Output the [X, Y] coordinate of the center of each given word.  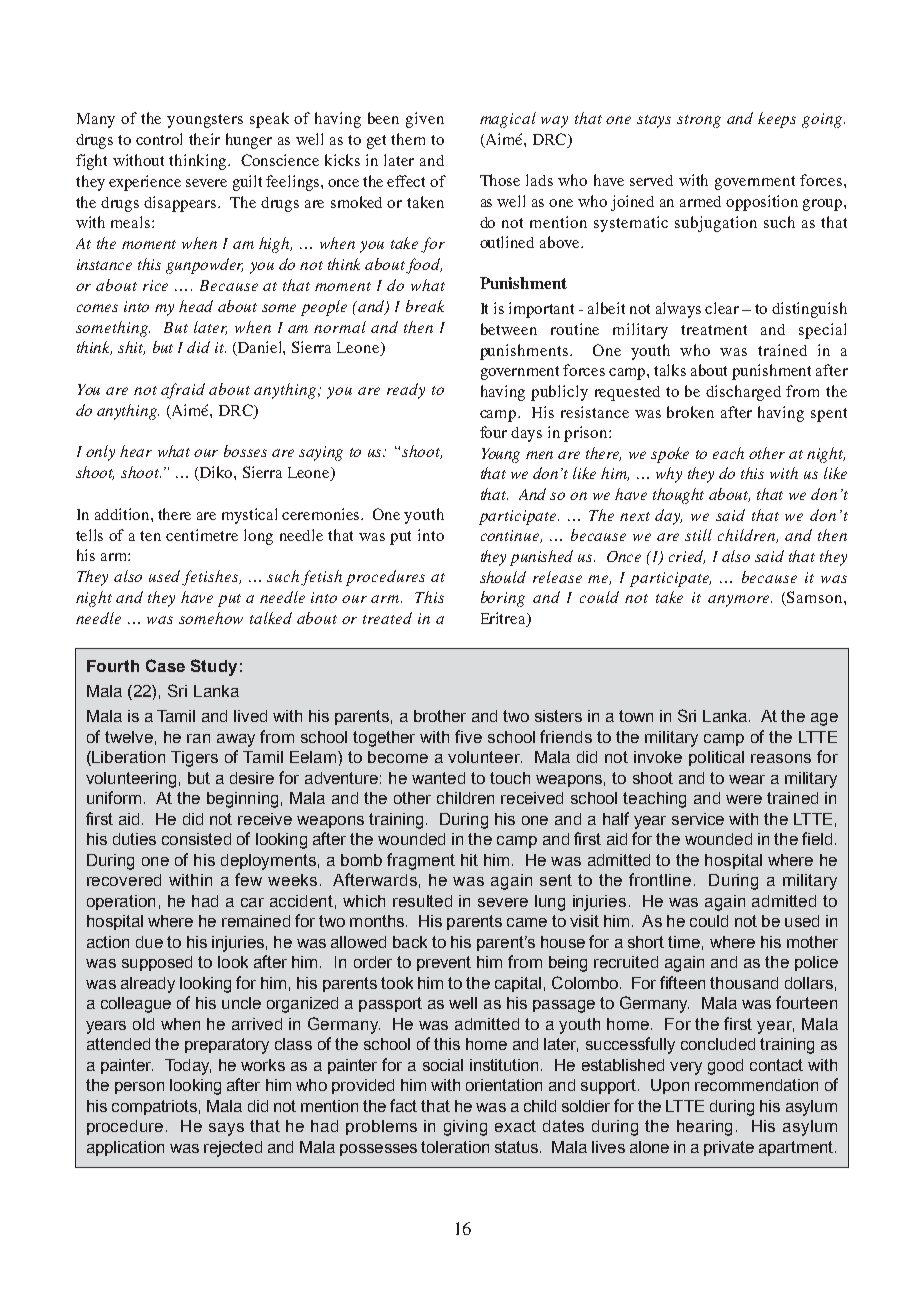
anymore [740, 601]
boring [503, 599]
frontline [660, 879]
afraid [183, 391]
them [408, 139]
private [729, 1148]
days [526, 434]
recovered [124, 880]
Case [165, 665]
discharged [743, 393]
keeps [777, 120]
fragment [421, 861]
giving [465, 1128]
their [204, 139]
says [226, 1129]
